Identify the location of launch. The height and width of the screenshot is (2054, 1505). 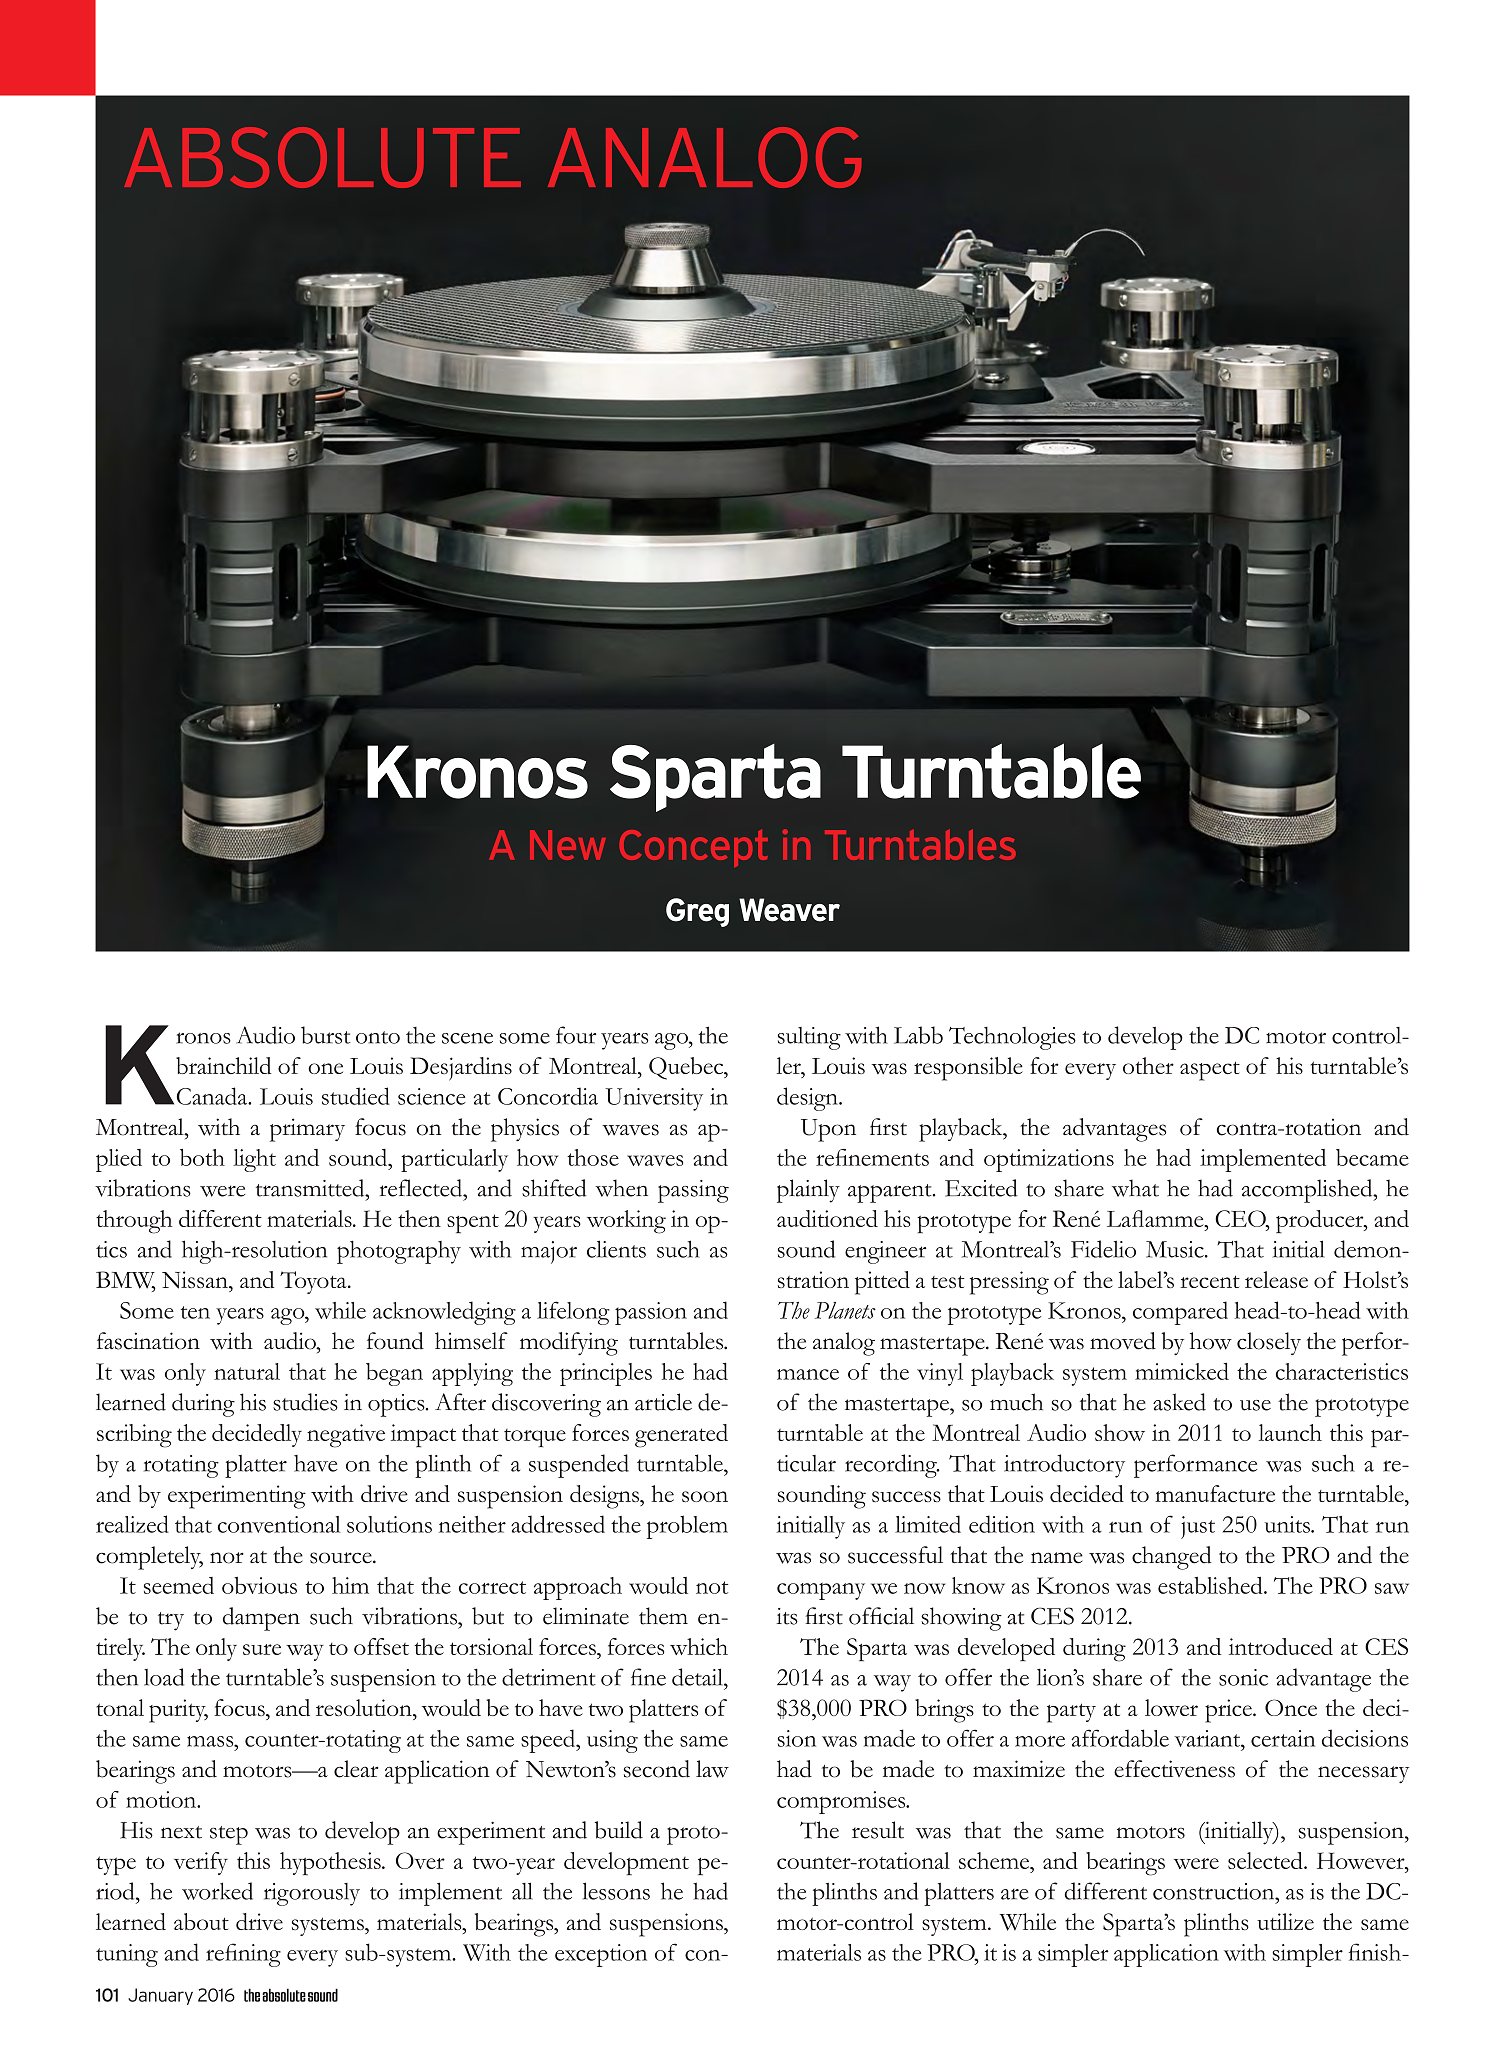
(1290, 1432).
